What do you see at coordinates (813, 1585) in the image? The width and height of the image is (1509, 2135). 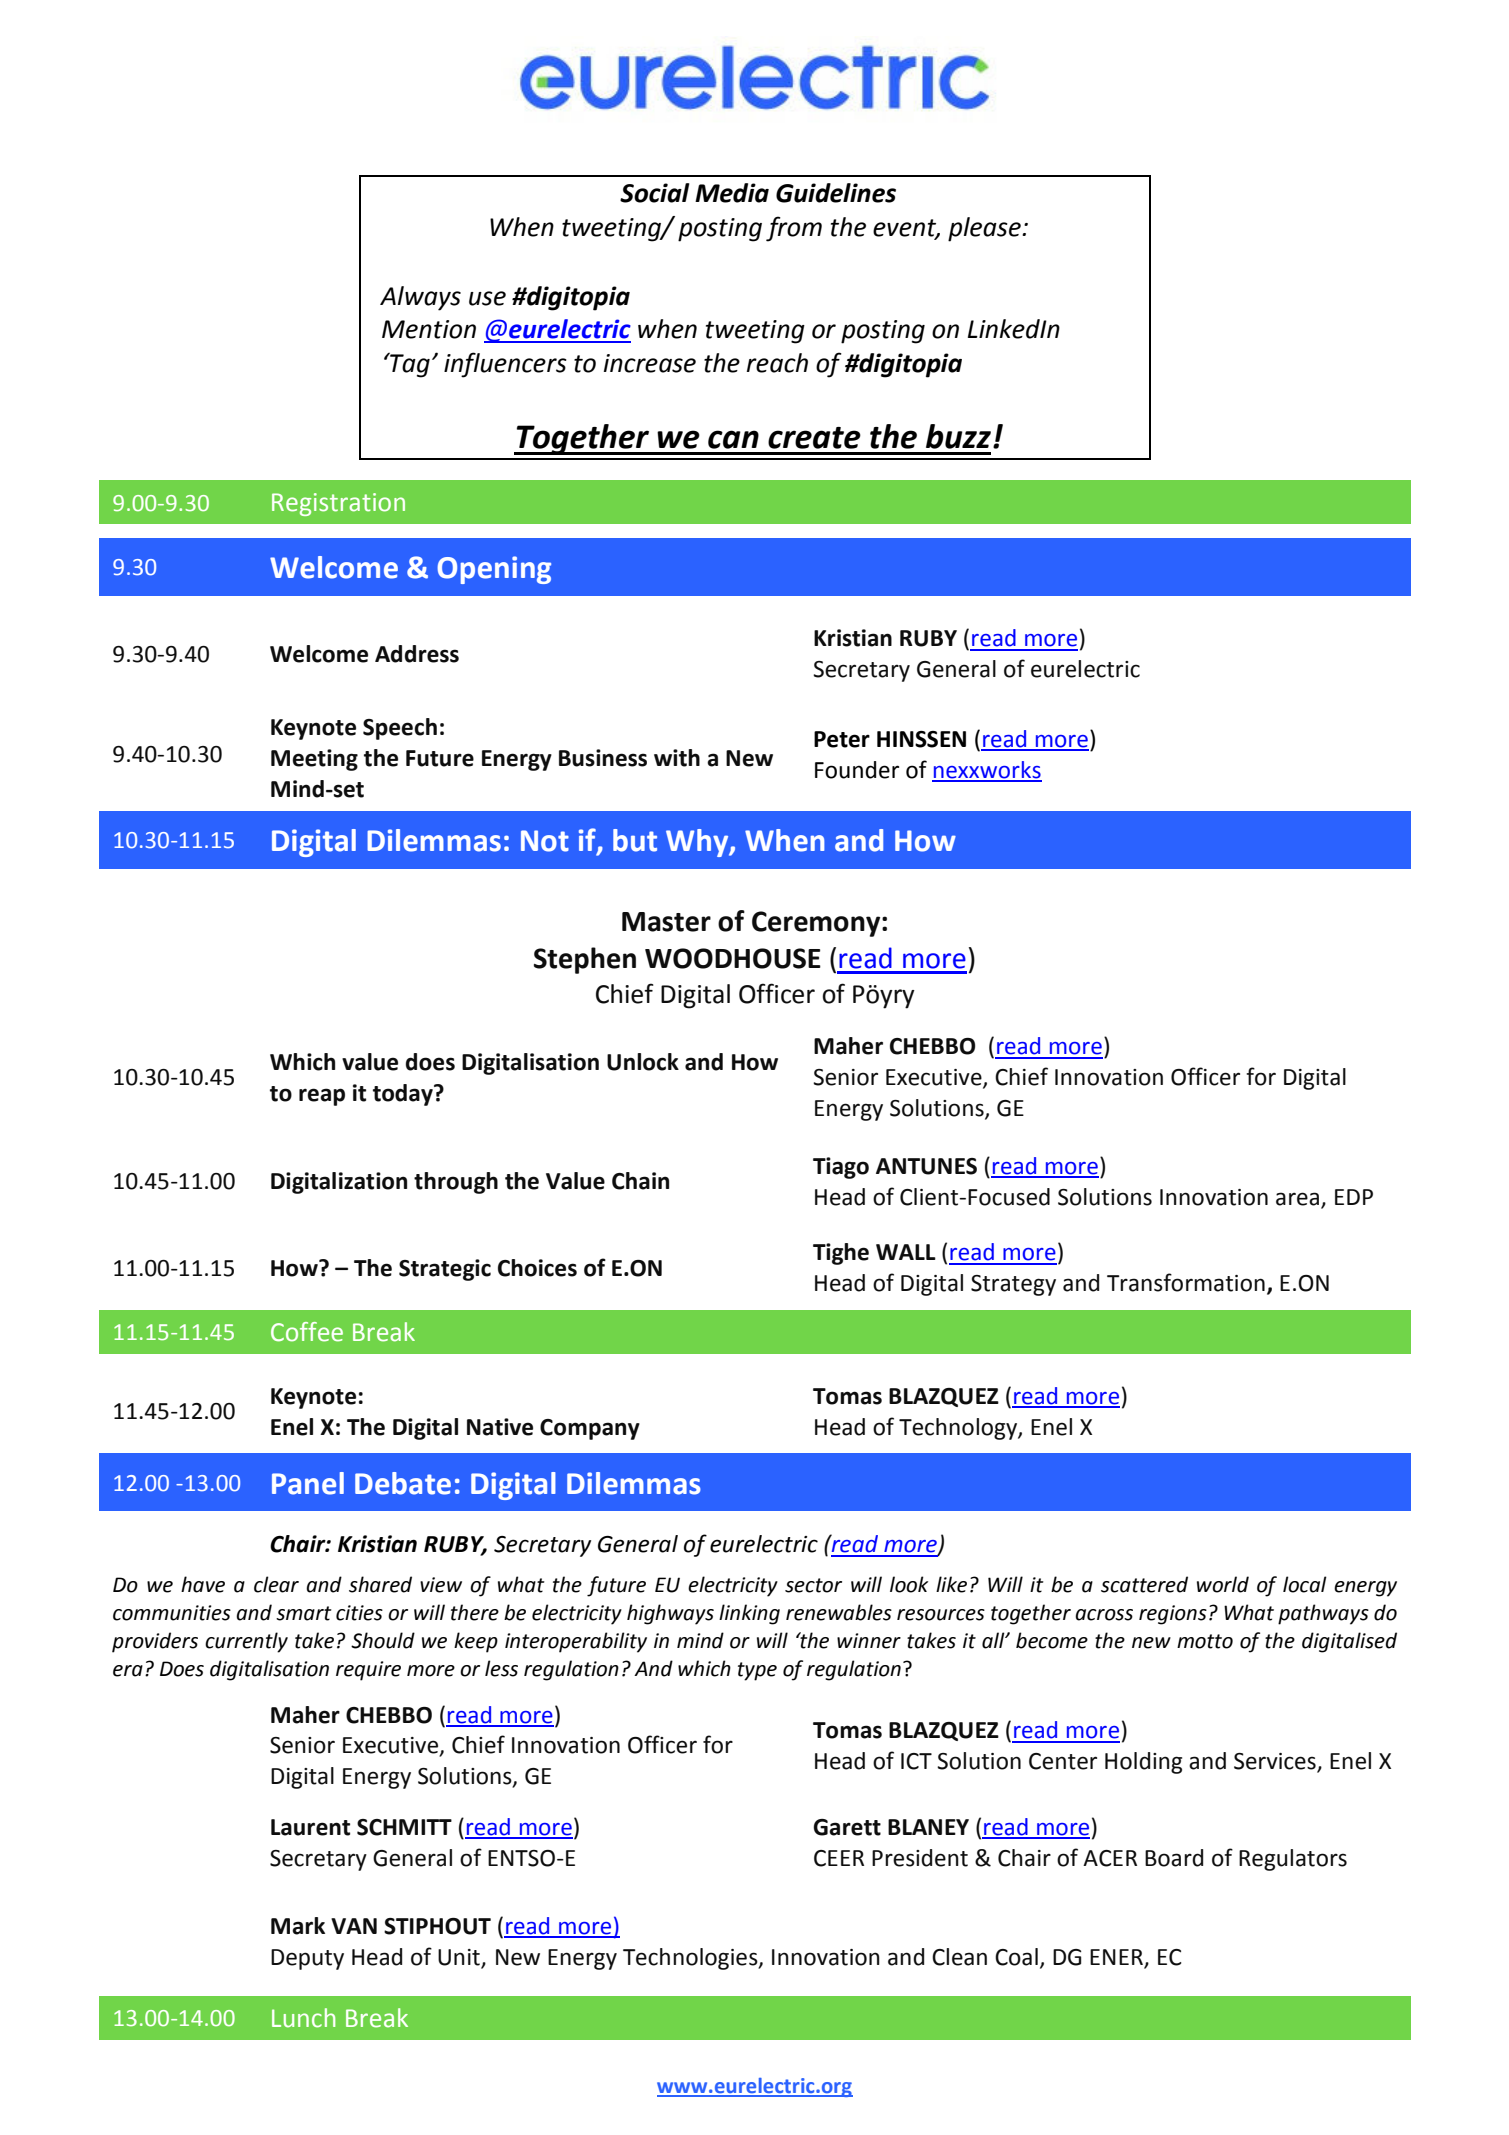 I see `sector` at bounding box center [813, 1585].
